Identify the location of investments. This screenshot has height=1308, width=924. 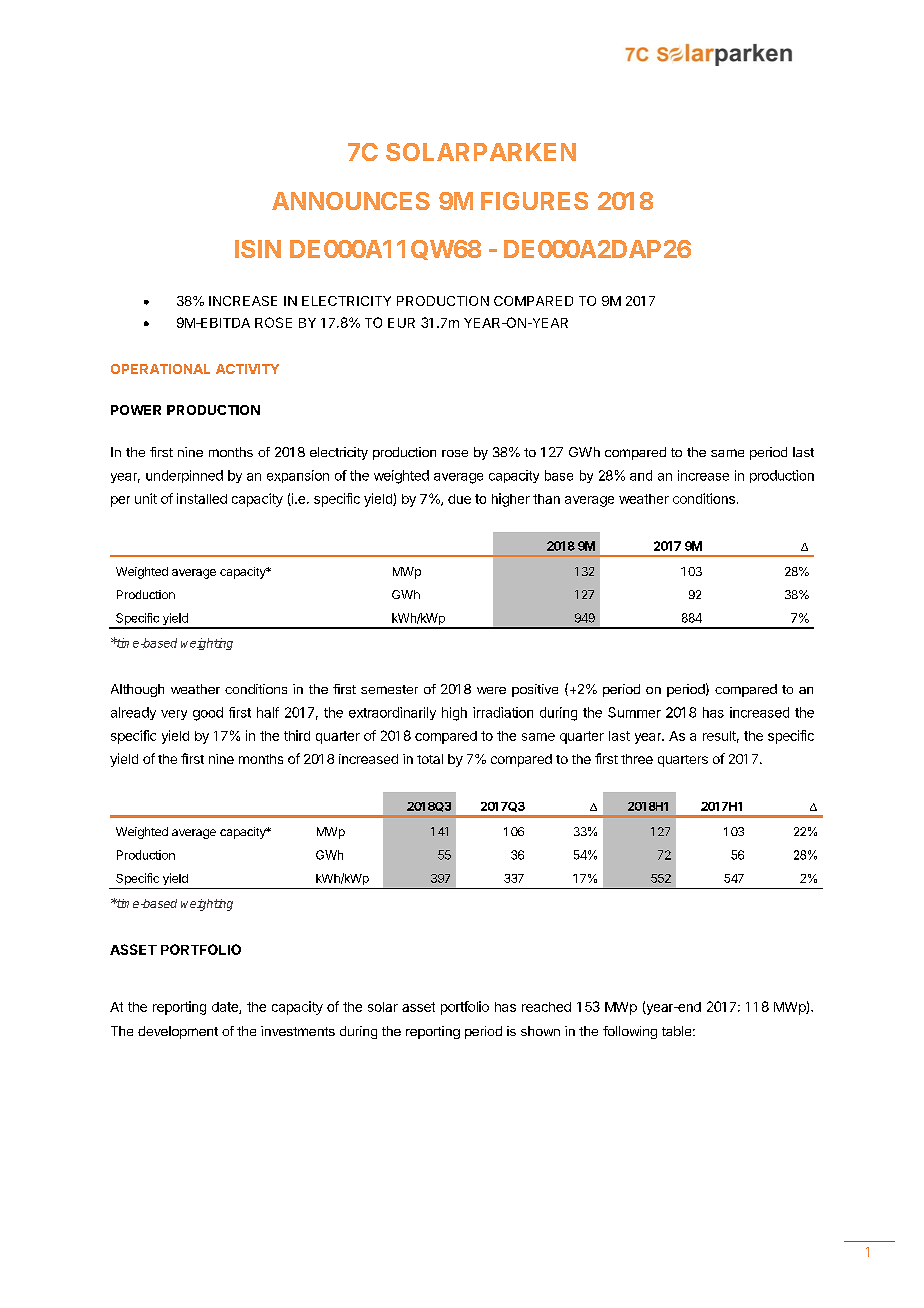
(298, 1031).
